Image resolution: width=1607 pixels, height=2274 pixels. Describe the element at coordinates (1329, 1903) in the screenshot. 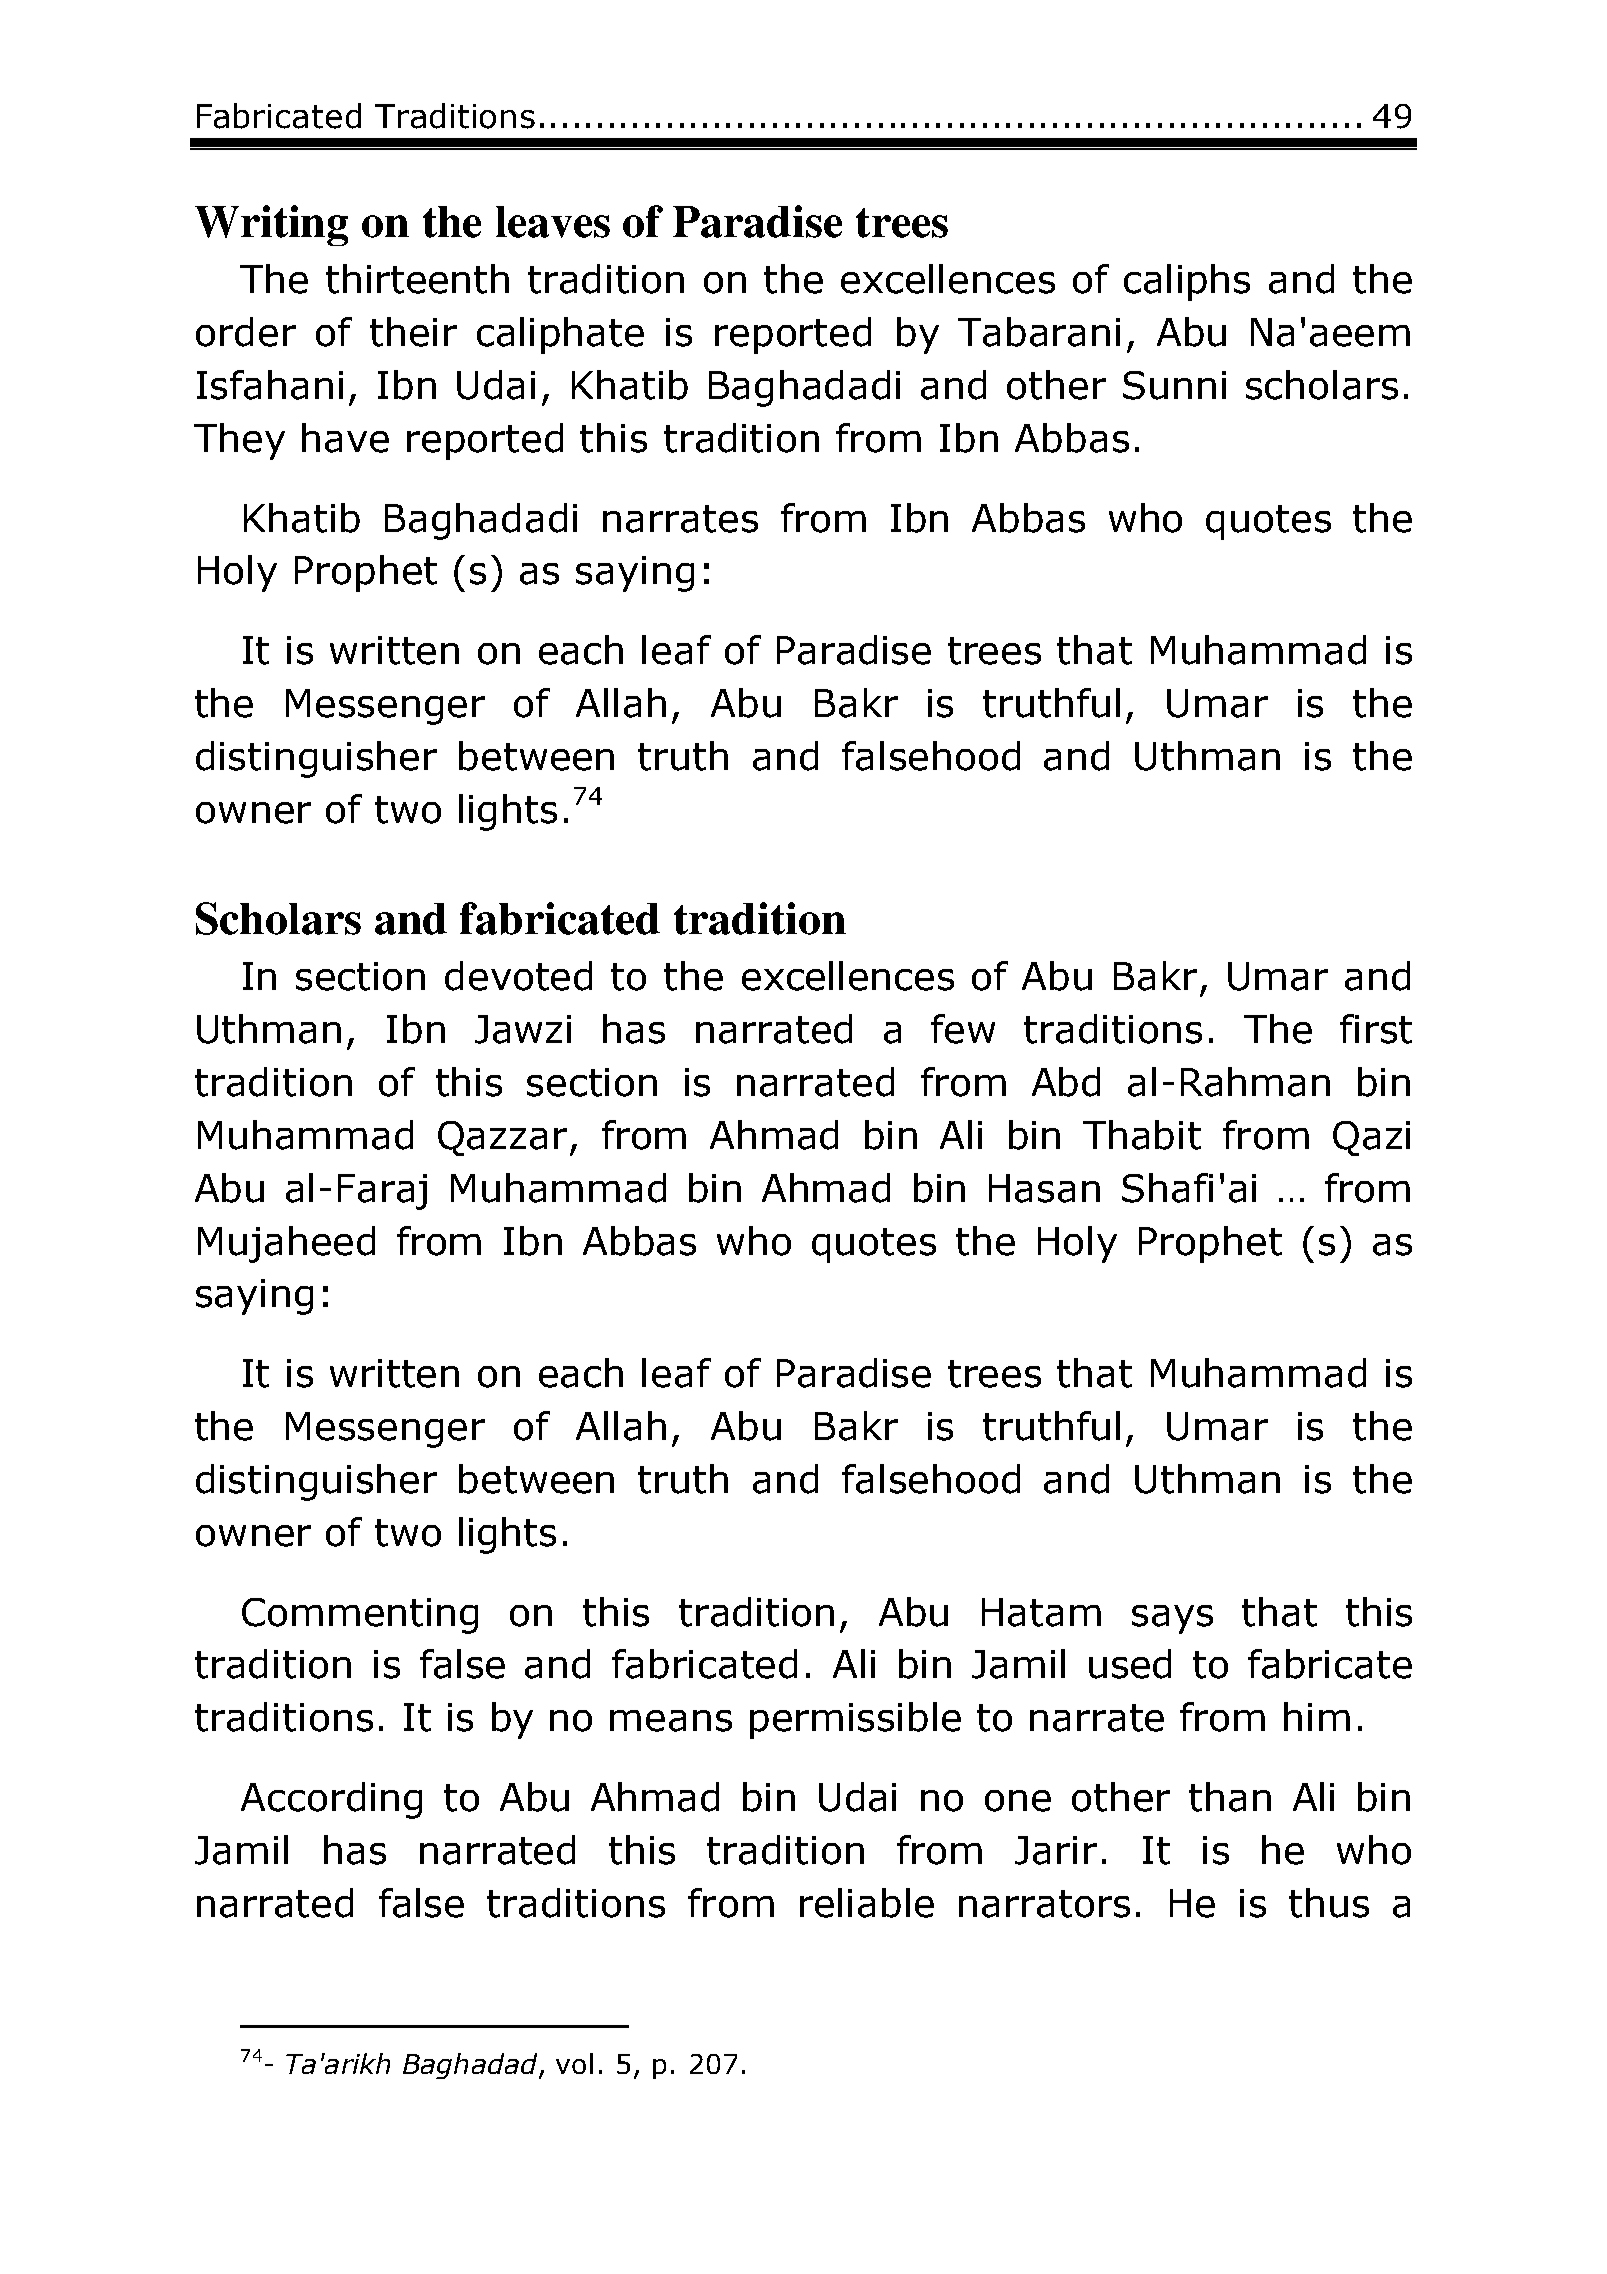

I see `thus` at that location.
